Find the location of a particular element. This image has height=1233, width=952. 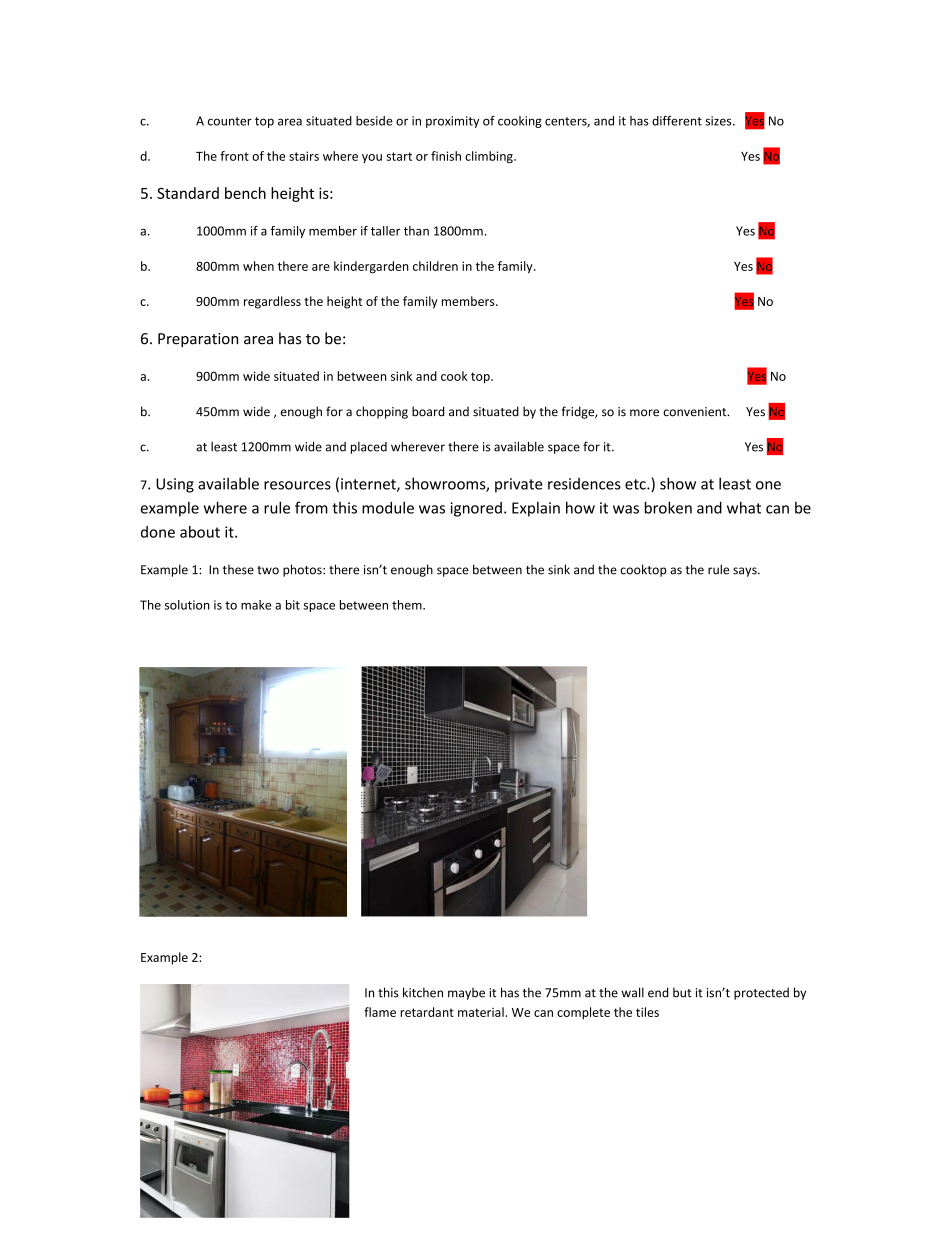

children is located at coordinates (435, 266).
